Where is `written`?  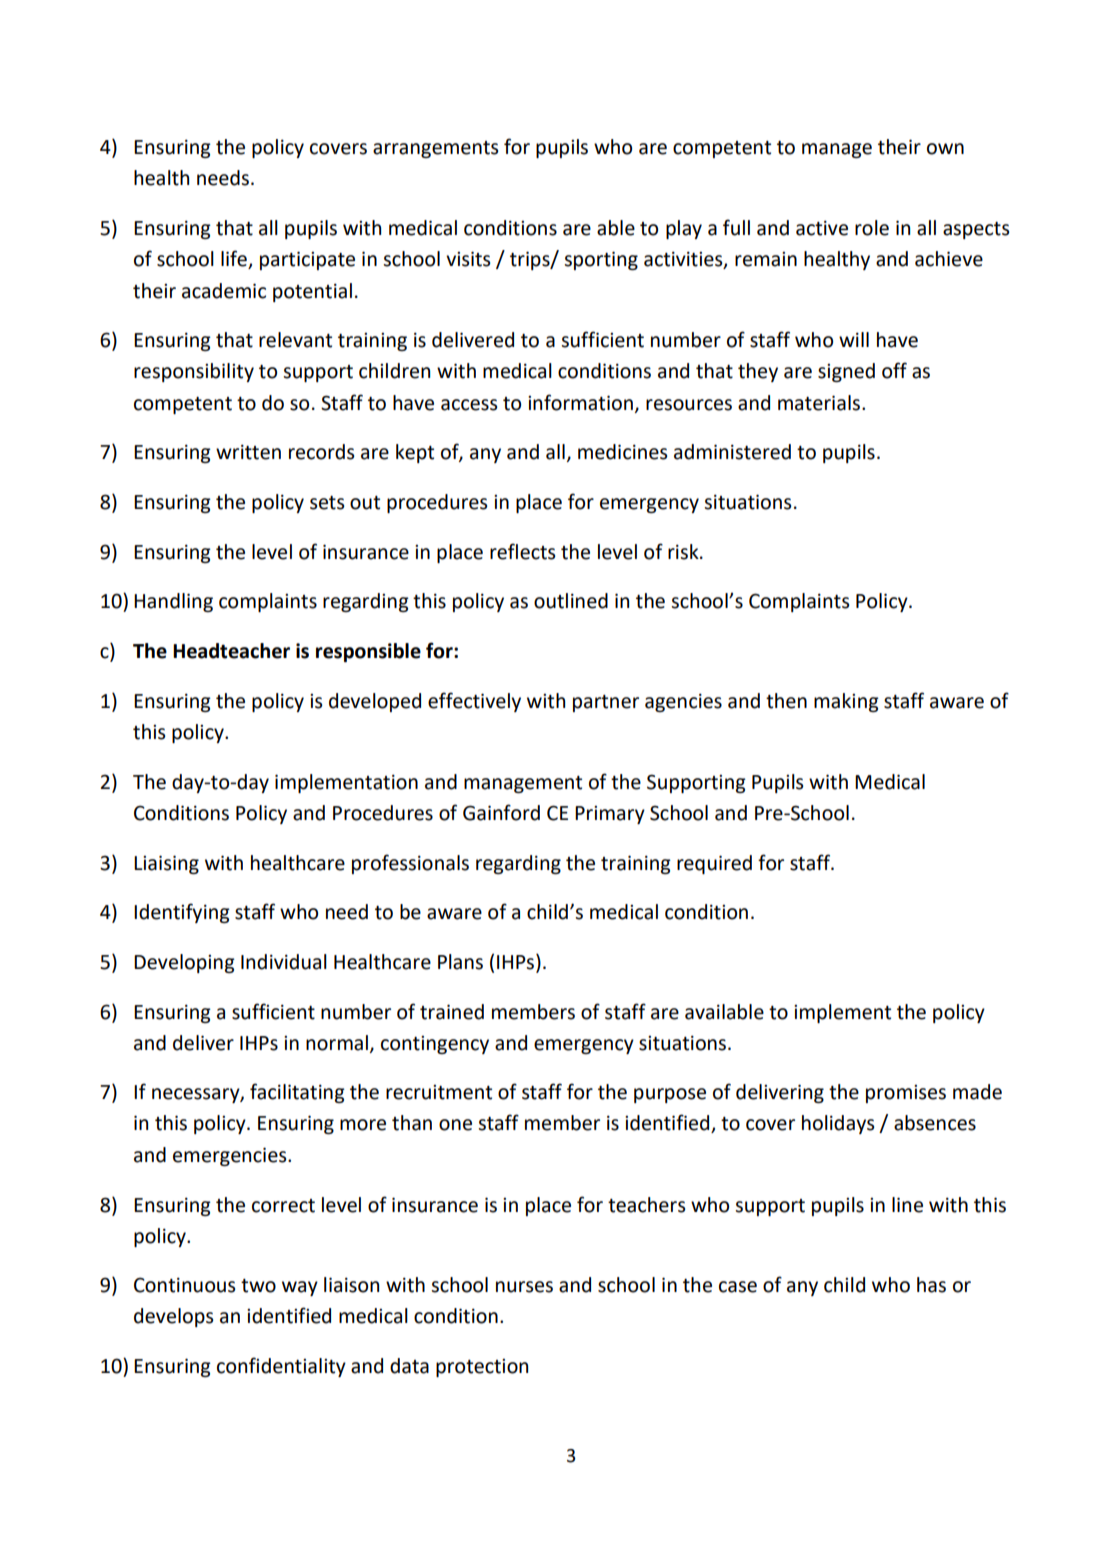
written is located at coordinates (248, 452).
